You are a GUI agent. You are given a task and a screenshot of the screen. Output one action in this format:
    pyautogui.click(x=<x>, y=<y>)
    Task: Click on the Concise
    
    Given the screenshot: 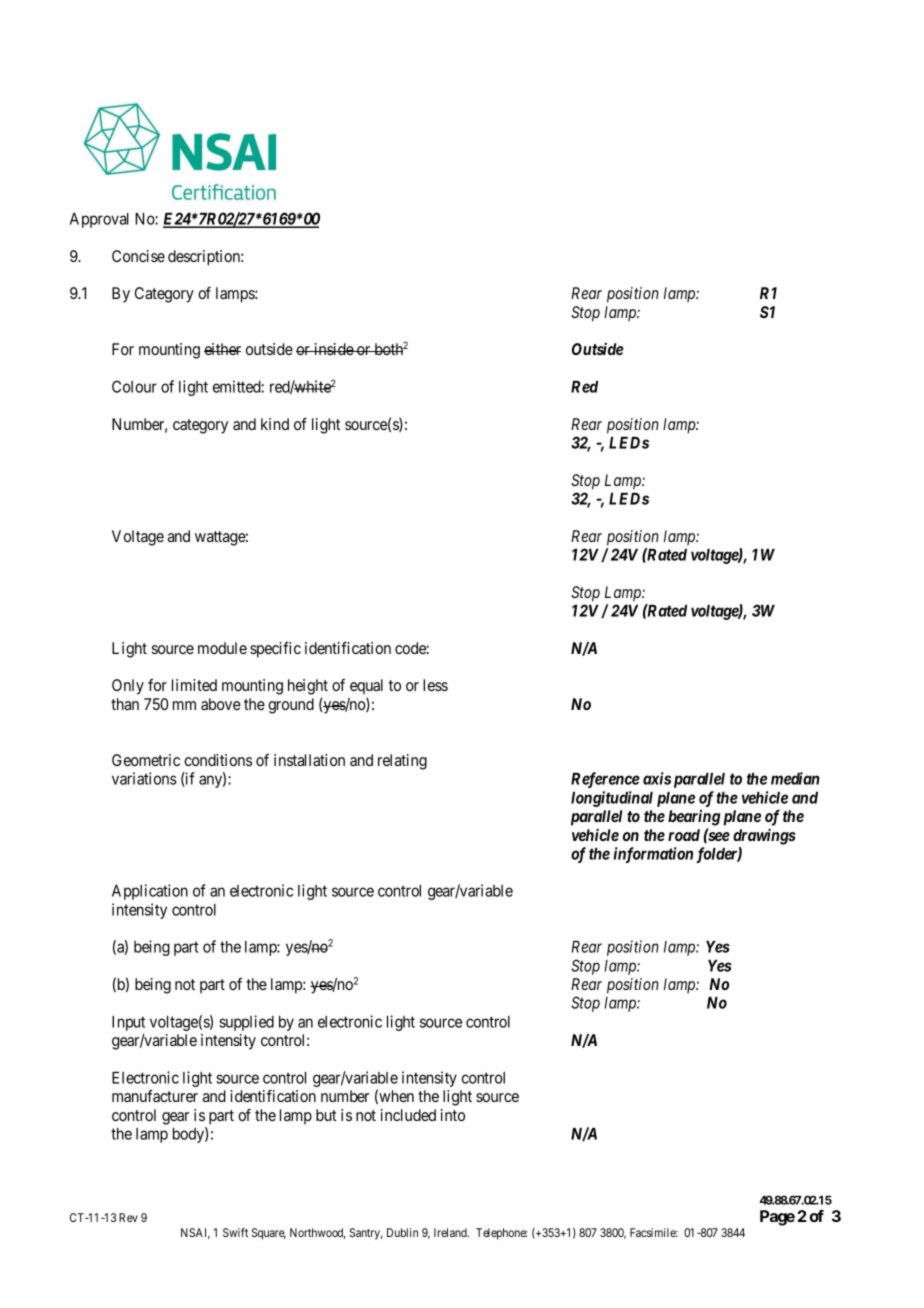 What is the action you would take?
    pyautogui.click(x=138, y=256)
